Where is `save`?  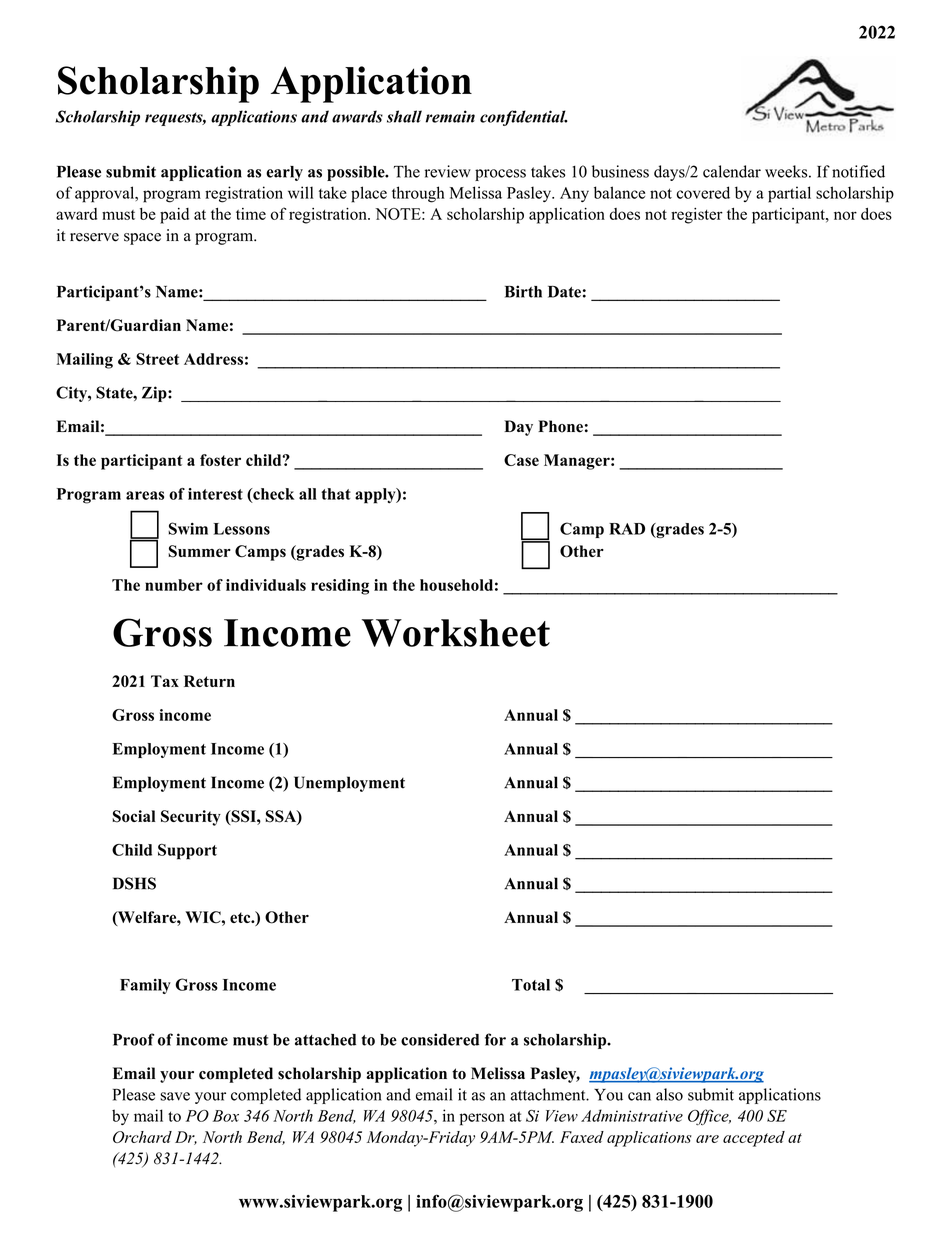
save is located at coordinates (175, 1096).
